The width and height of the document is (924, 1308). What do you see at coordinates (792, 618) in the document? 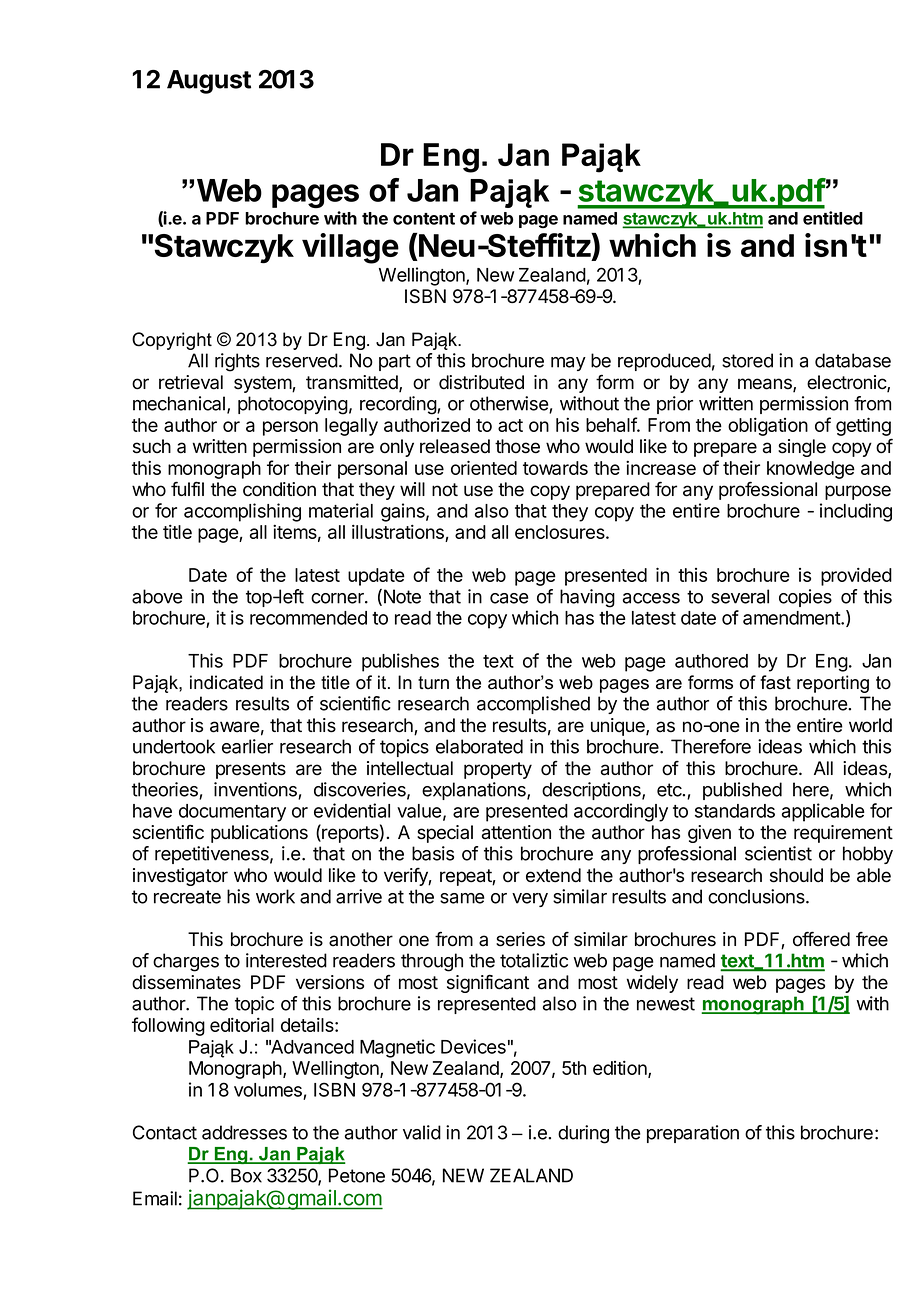
I see `amendment` at bounding box center [792, 618].
